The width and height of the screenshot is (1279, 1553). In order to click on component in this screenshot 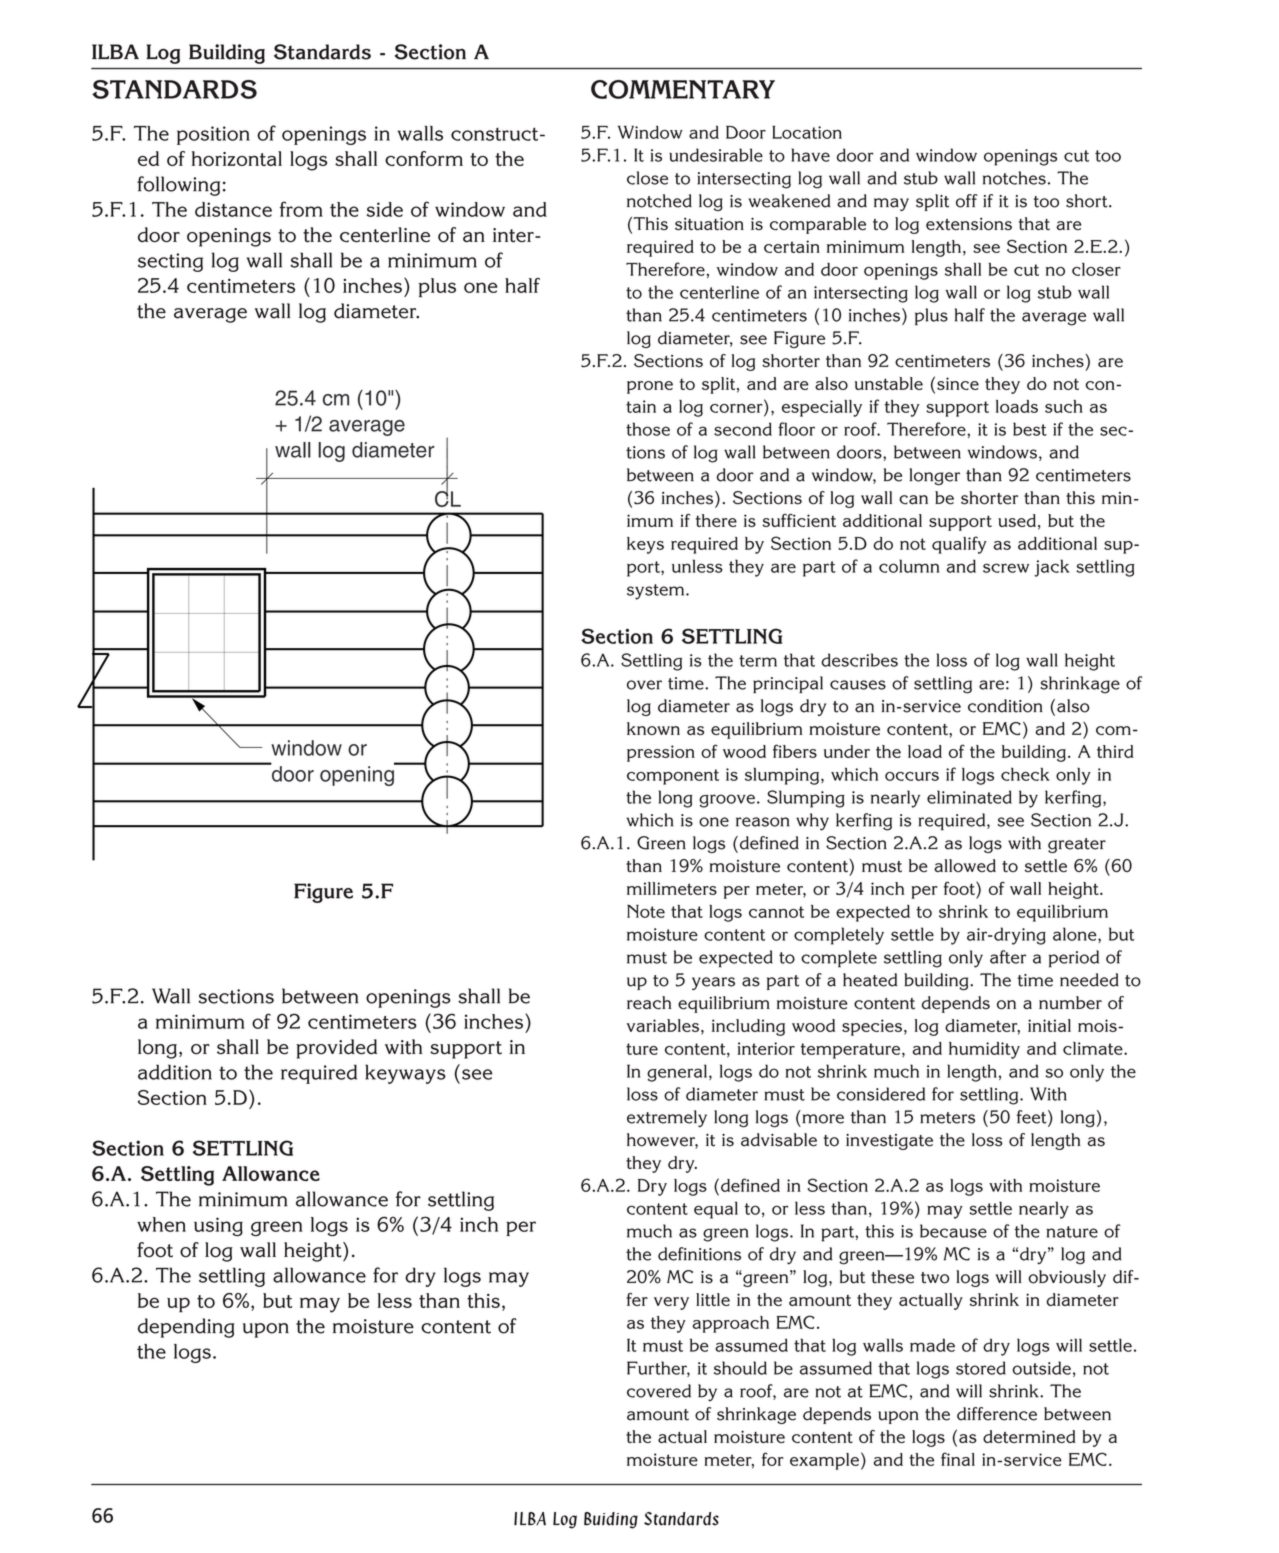, I will do `click(673, 777)`.
